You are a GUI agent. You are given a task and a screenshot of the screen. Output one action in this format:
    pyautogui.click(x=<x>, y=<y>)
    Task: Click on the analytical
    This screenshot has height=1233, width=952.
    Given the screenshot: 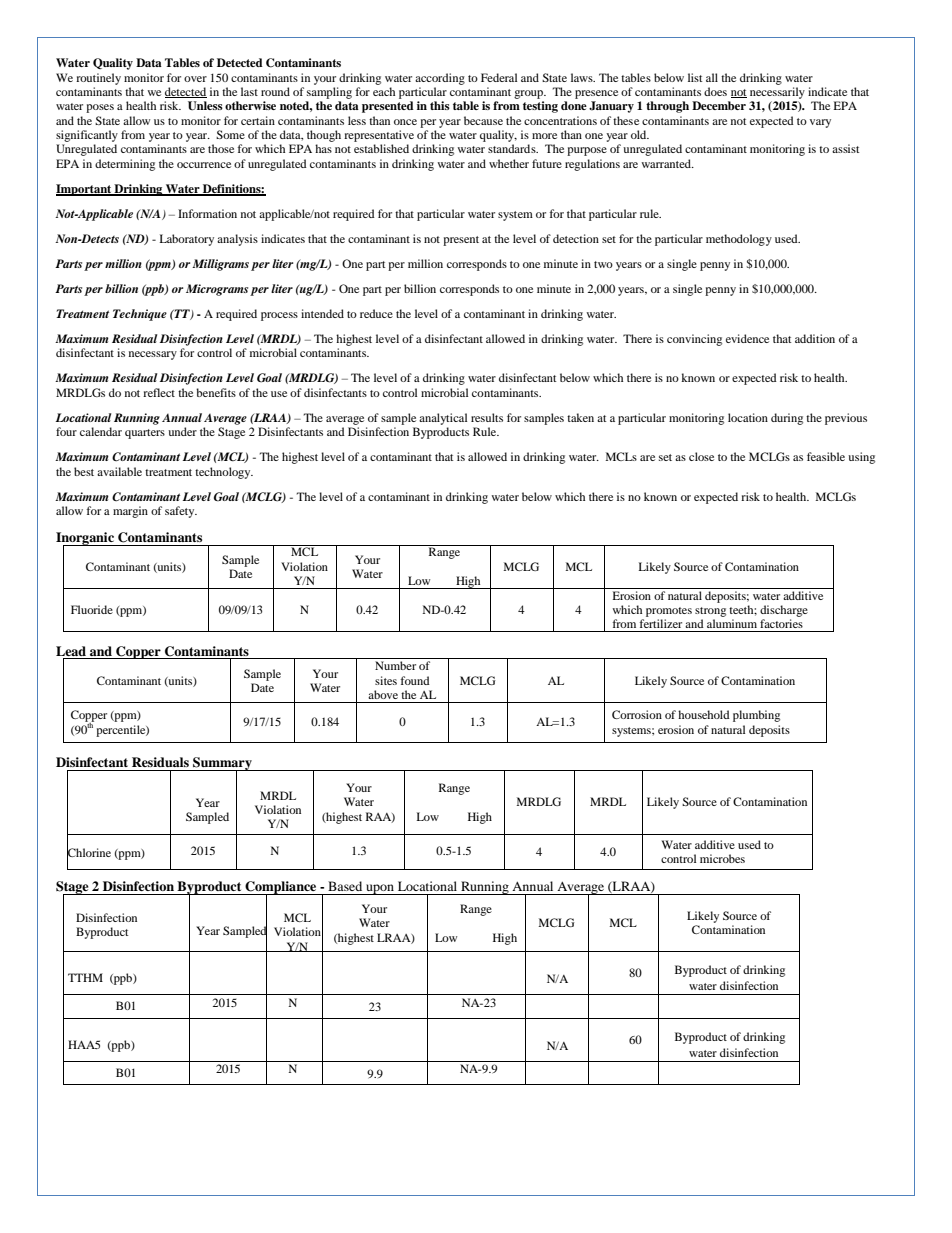 What is the action you would take?
    pyautogui.click(x=443, y=419)
